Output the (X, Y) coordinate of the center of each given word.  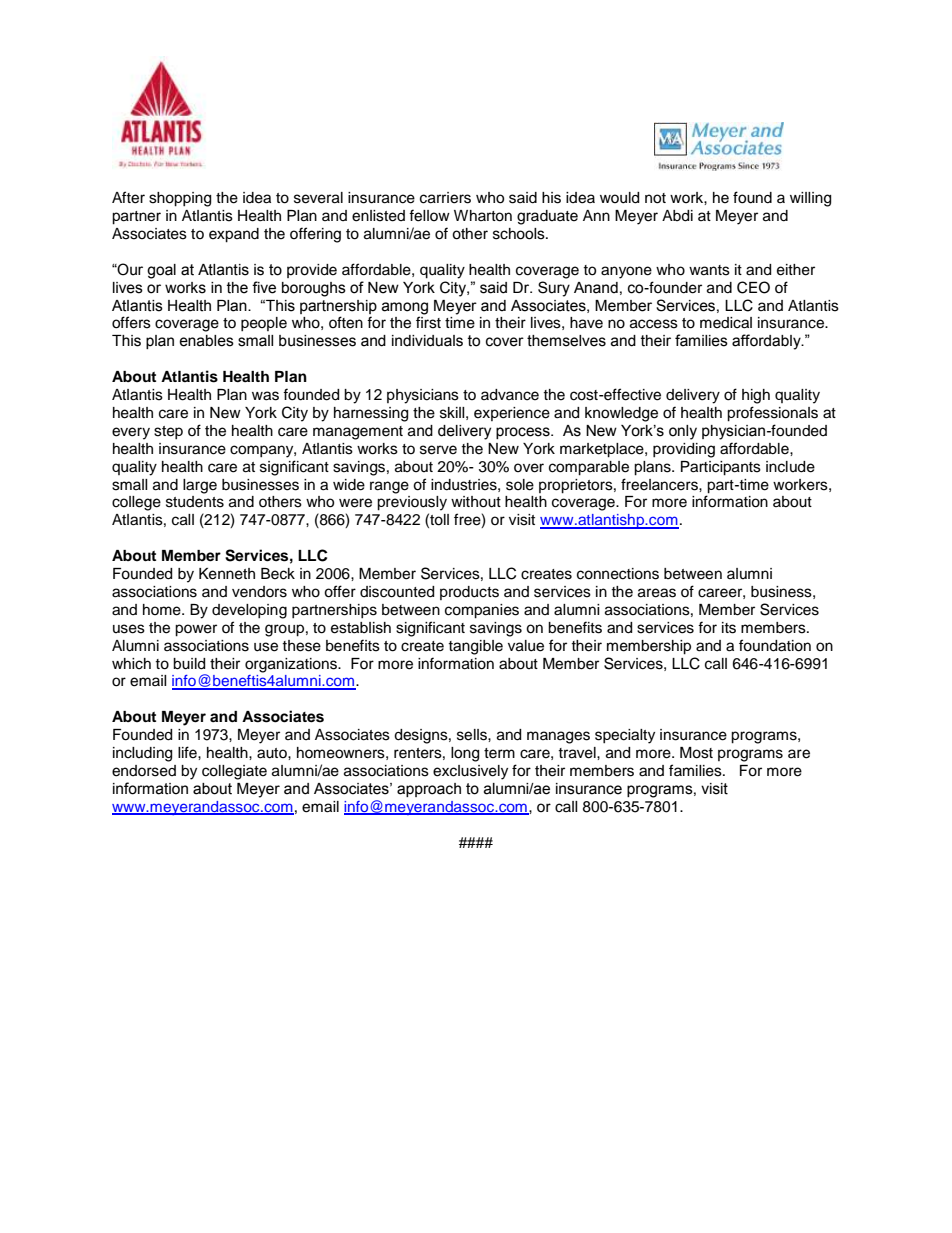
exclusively (470, 772)
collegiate (234, 772)
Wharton (483, 216)
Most (696, 753)
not (655, 198)
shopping (180, 199)
